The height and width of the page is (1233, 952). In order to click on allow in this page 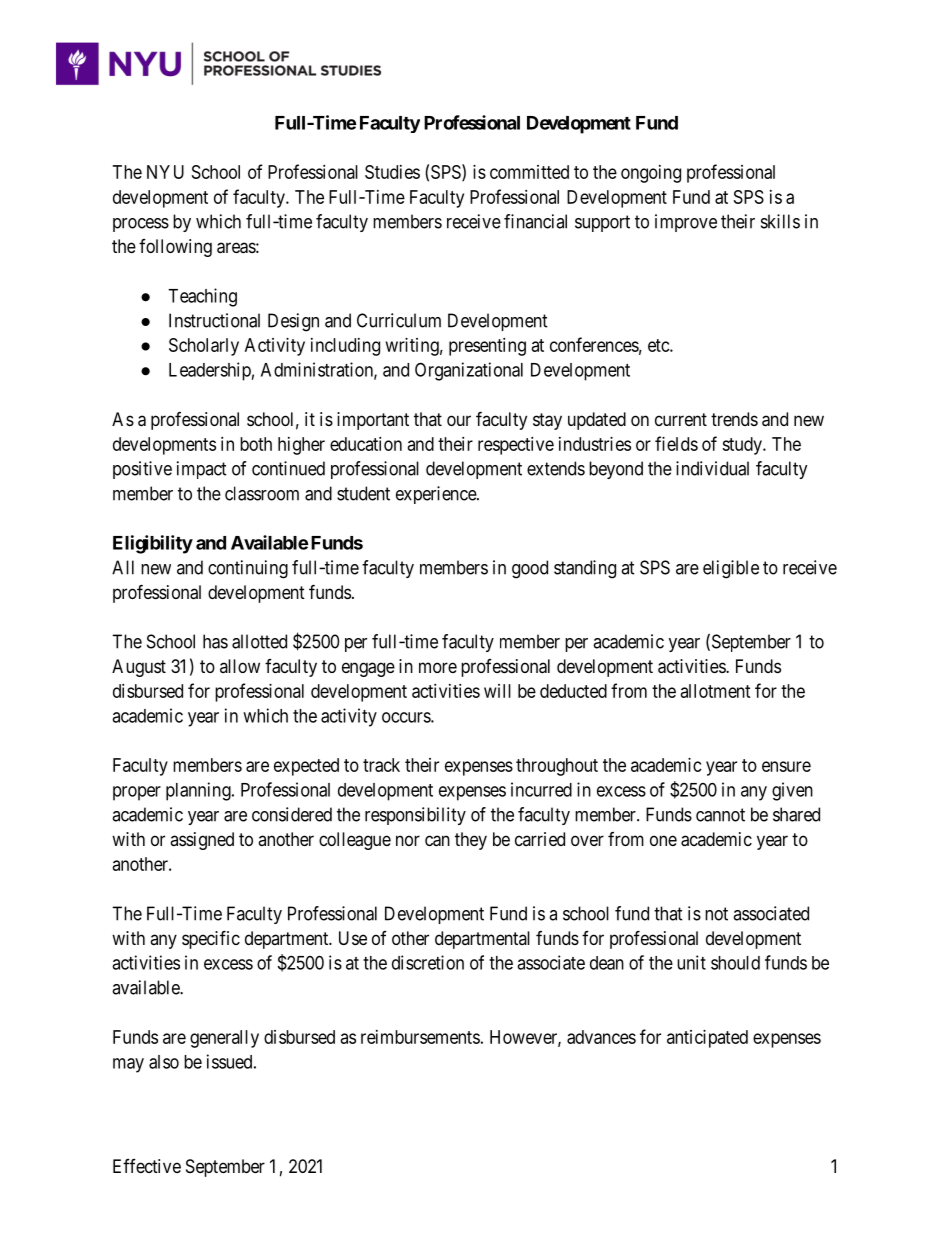, I will do `click(240, 666)`.
